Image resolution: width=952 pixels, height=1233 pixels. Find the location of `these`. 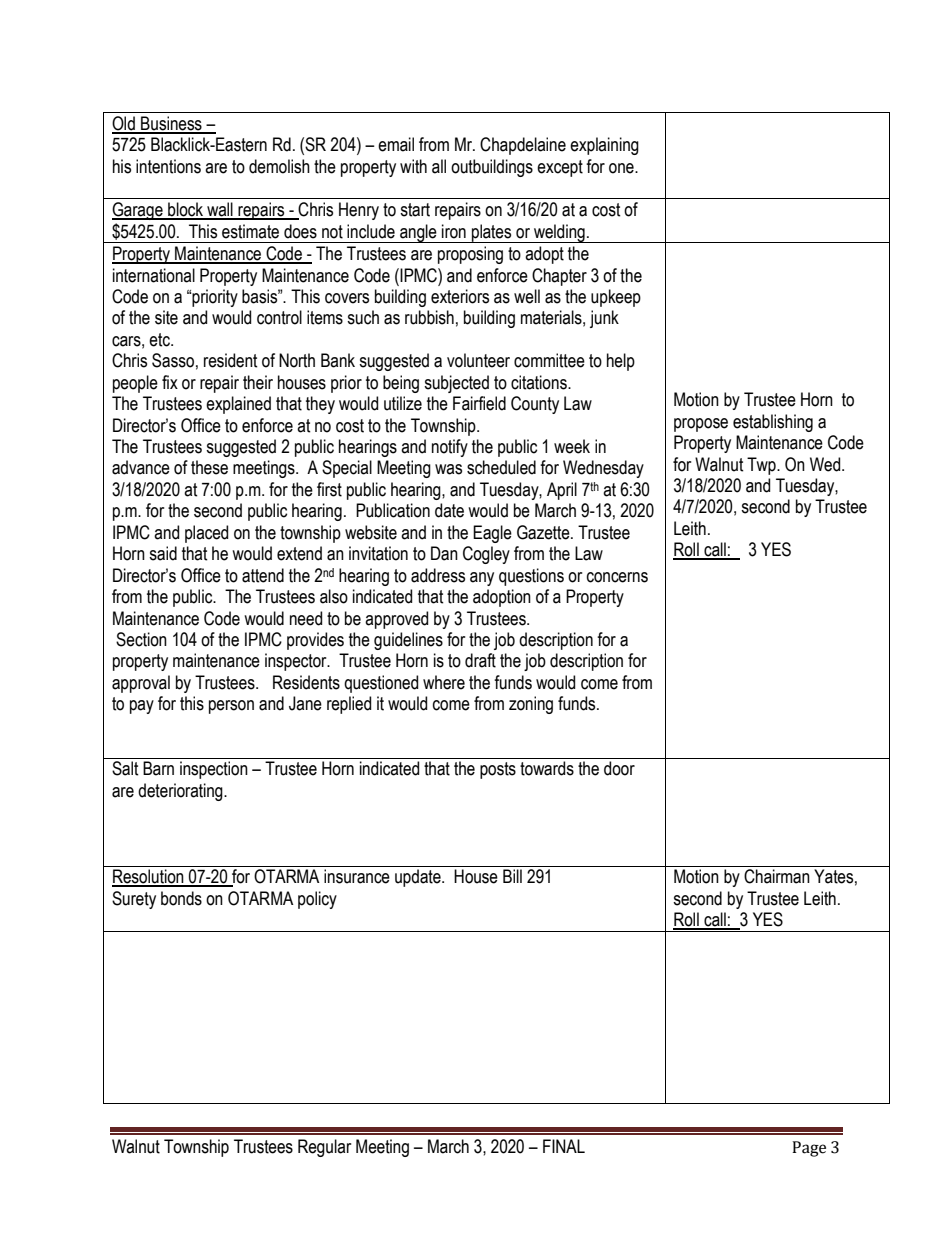

these is located at coordinates (209, 467).
